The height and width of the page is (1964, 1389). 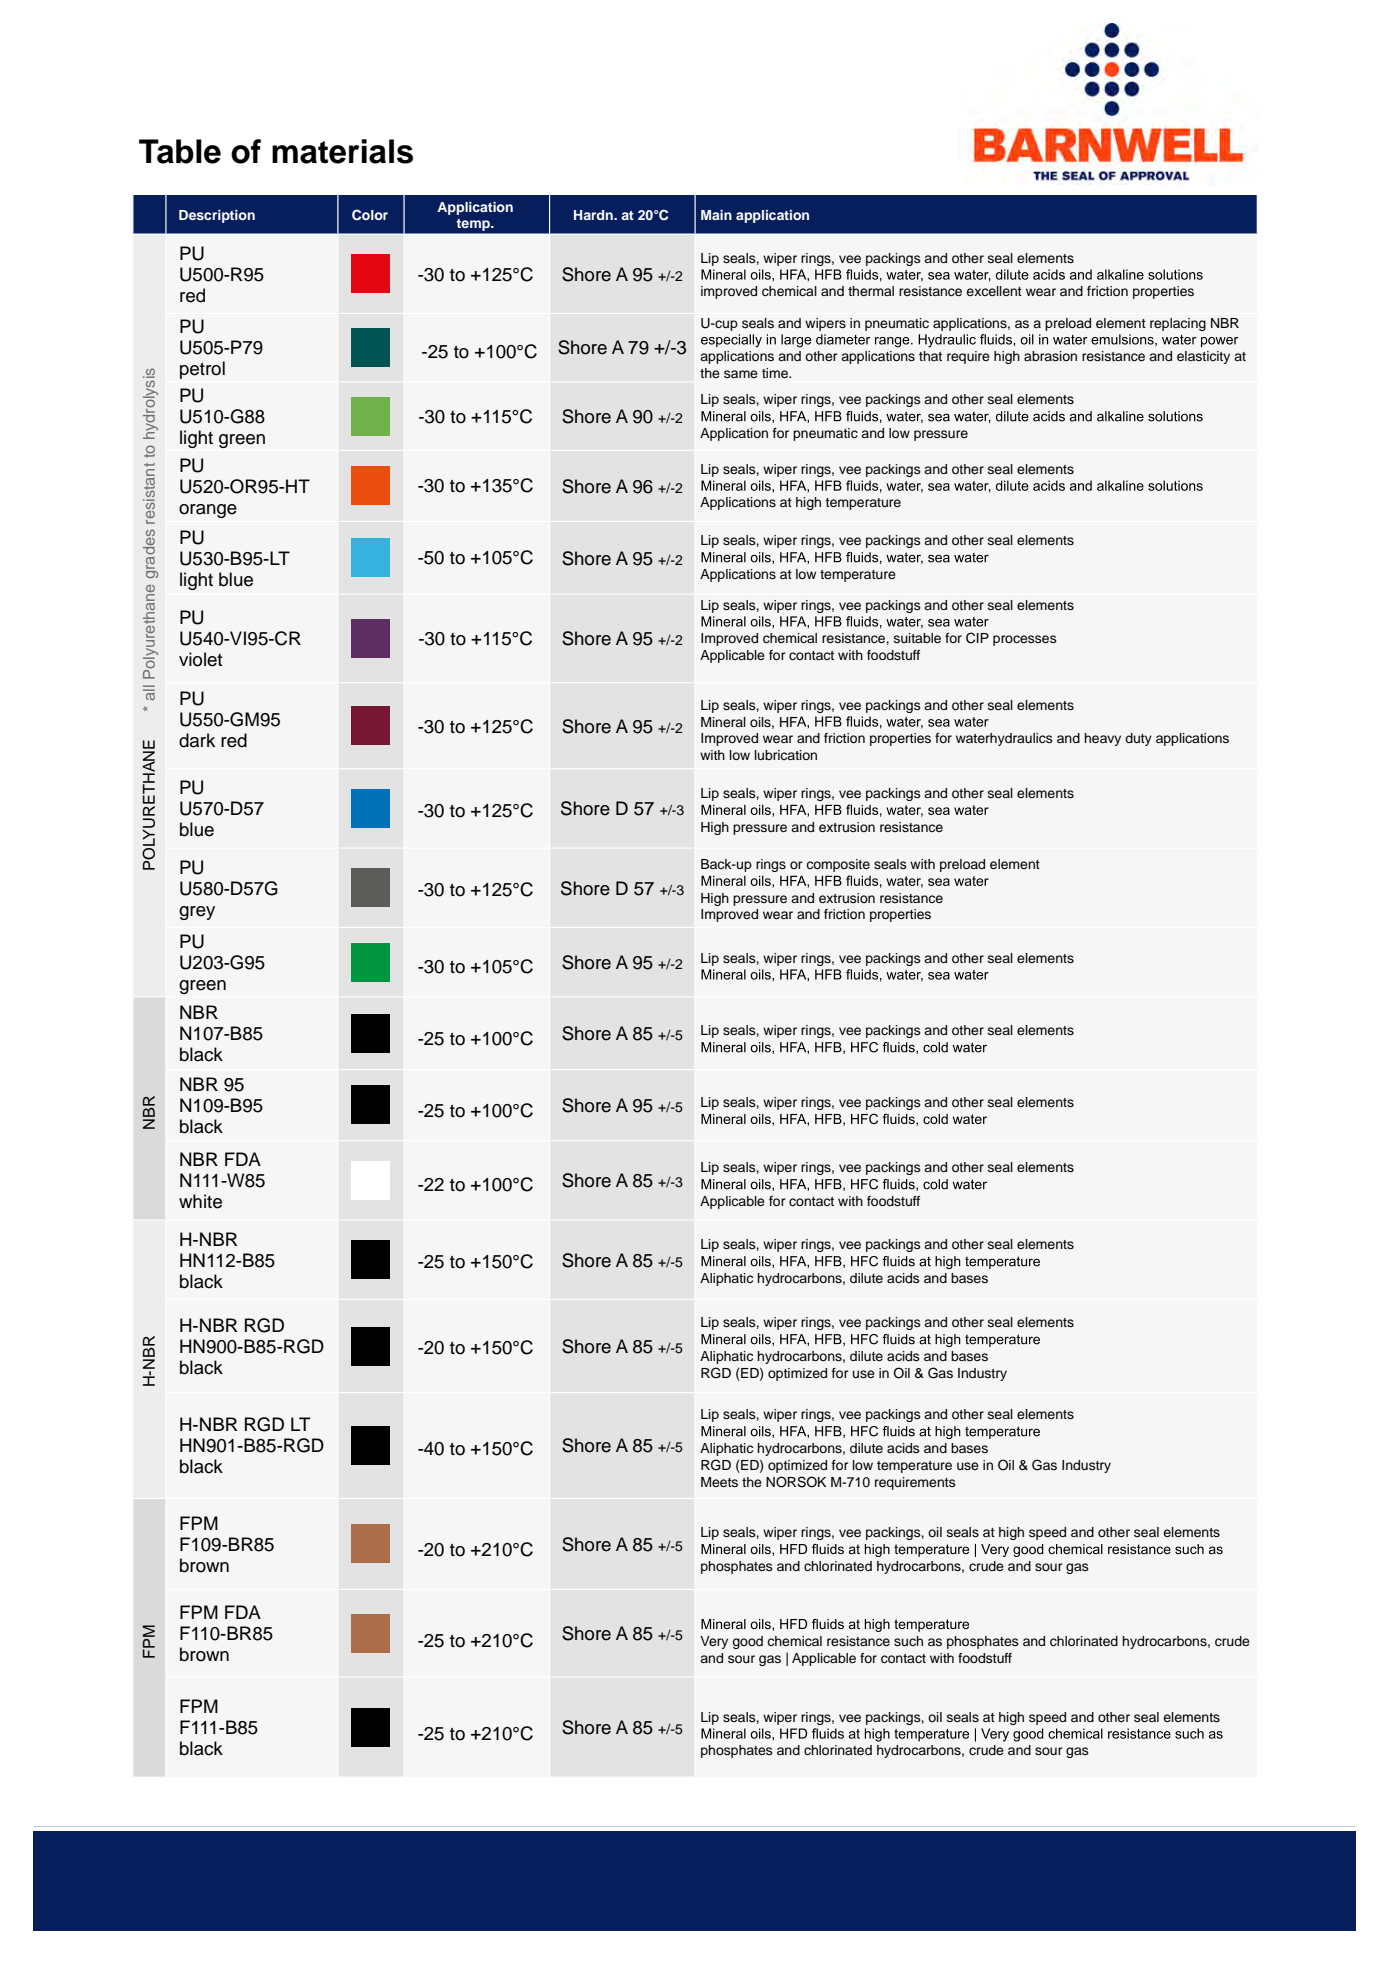 I want to click on such, so click(x=908, y=1641).
